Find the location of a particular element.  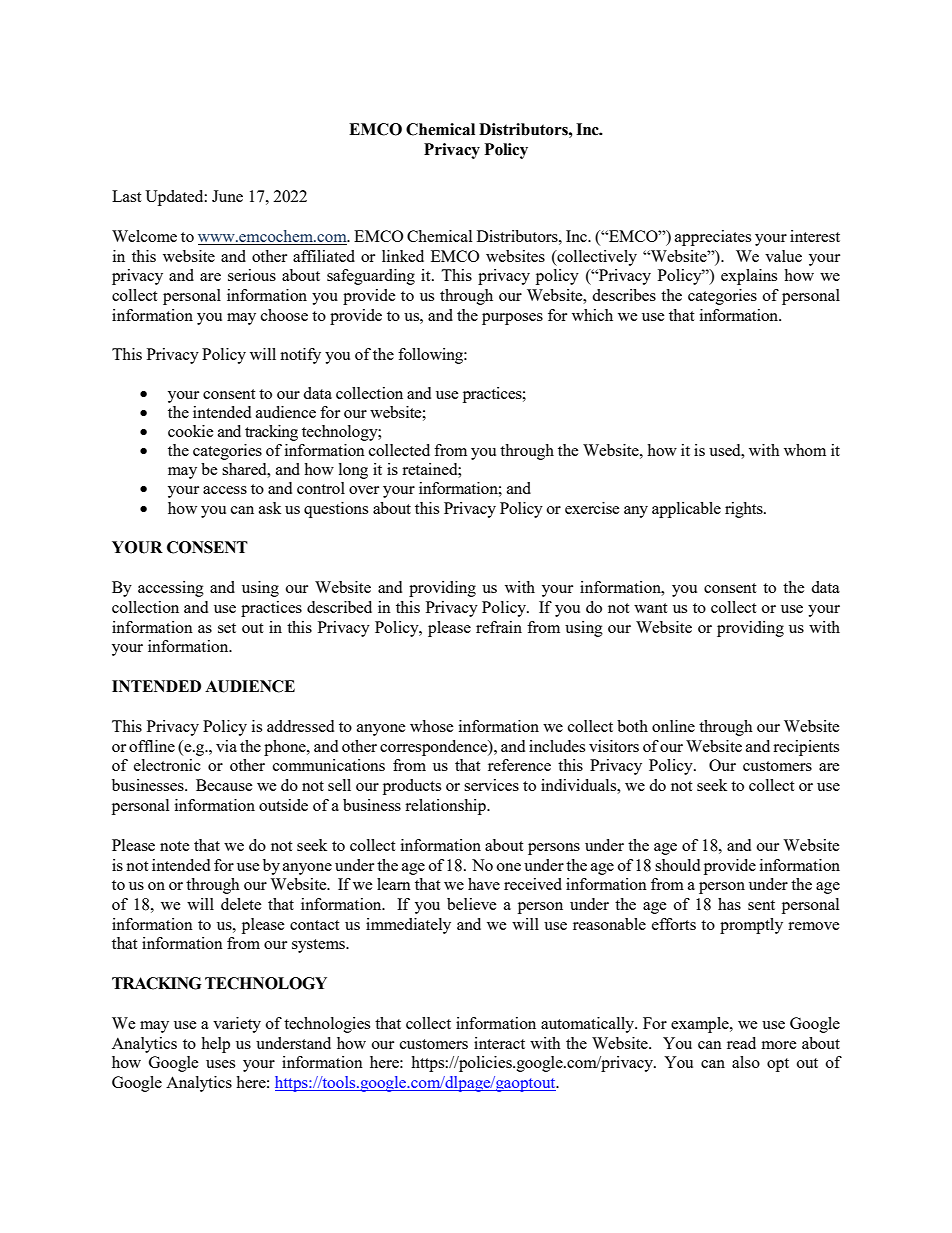

interact is located at coordinates (499, 1043).
